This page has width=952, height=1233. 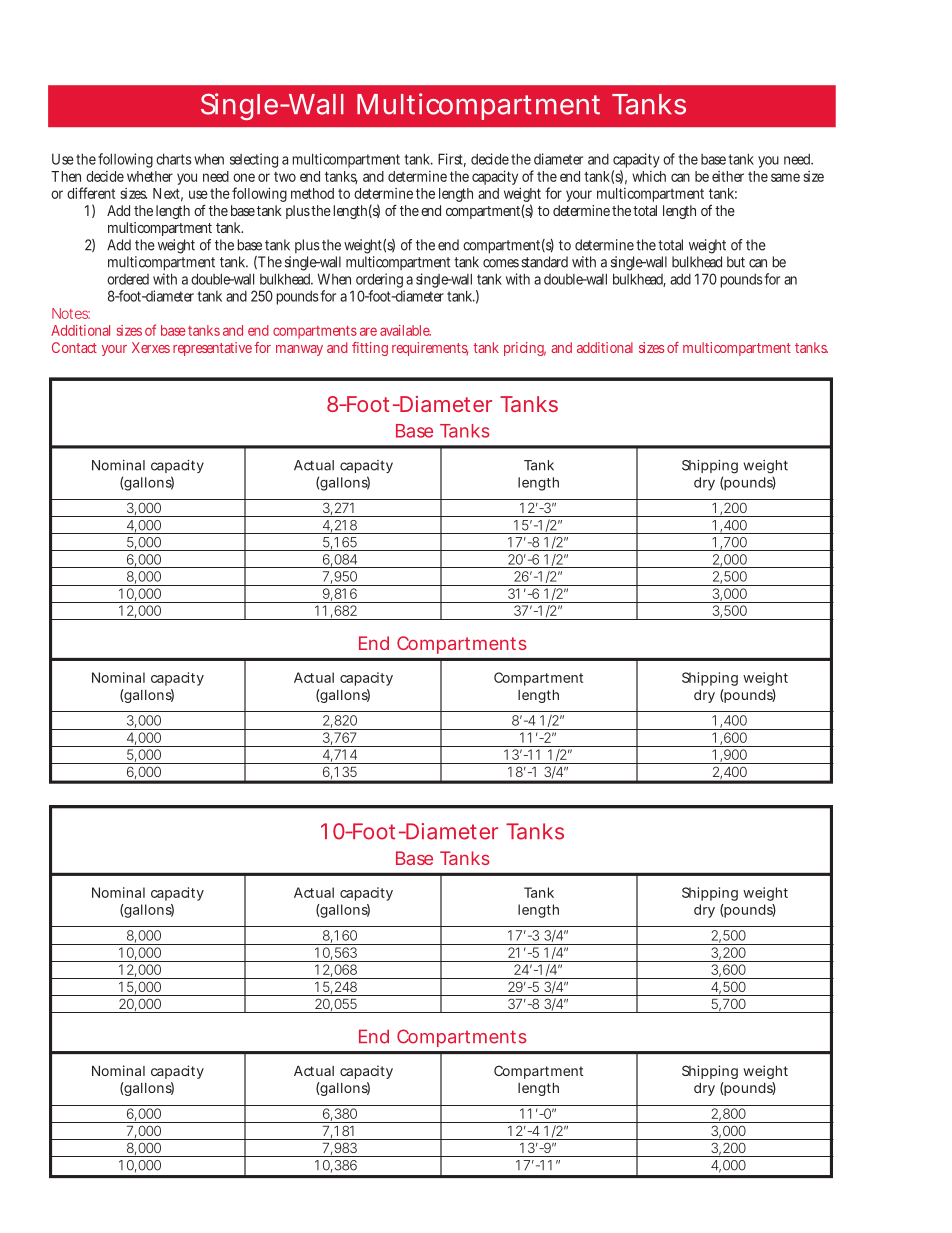 What do you see at coordinates (728, 176) in the page?
I see `either` at bounding box center [728, 176].
